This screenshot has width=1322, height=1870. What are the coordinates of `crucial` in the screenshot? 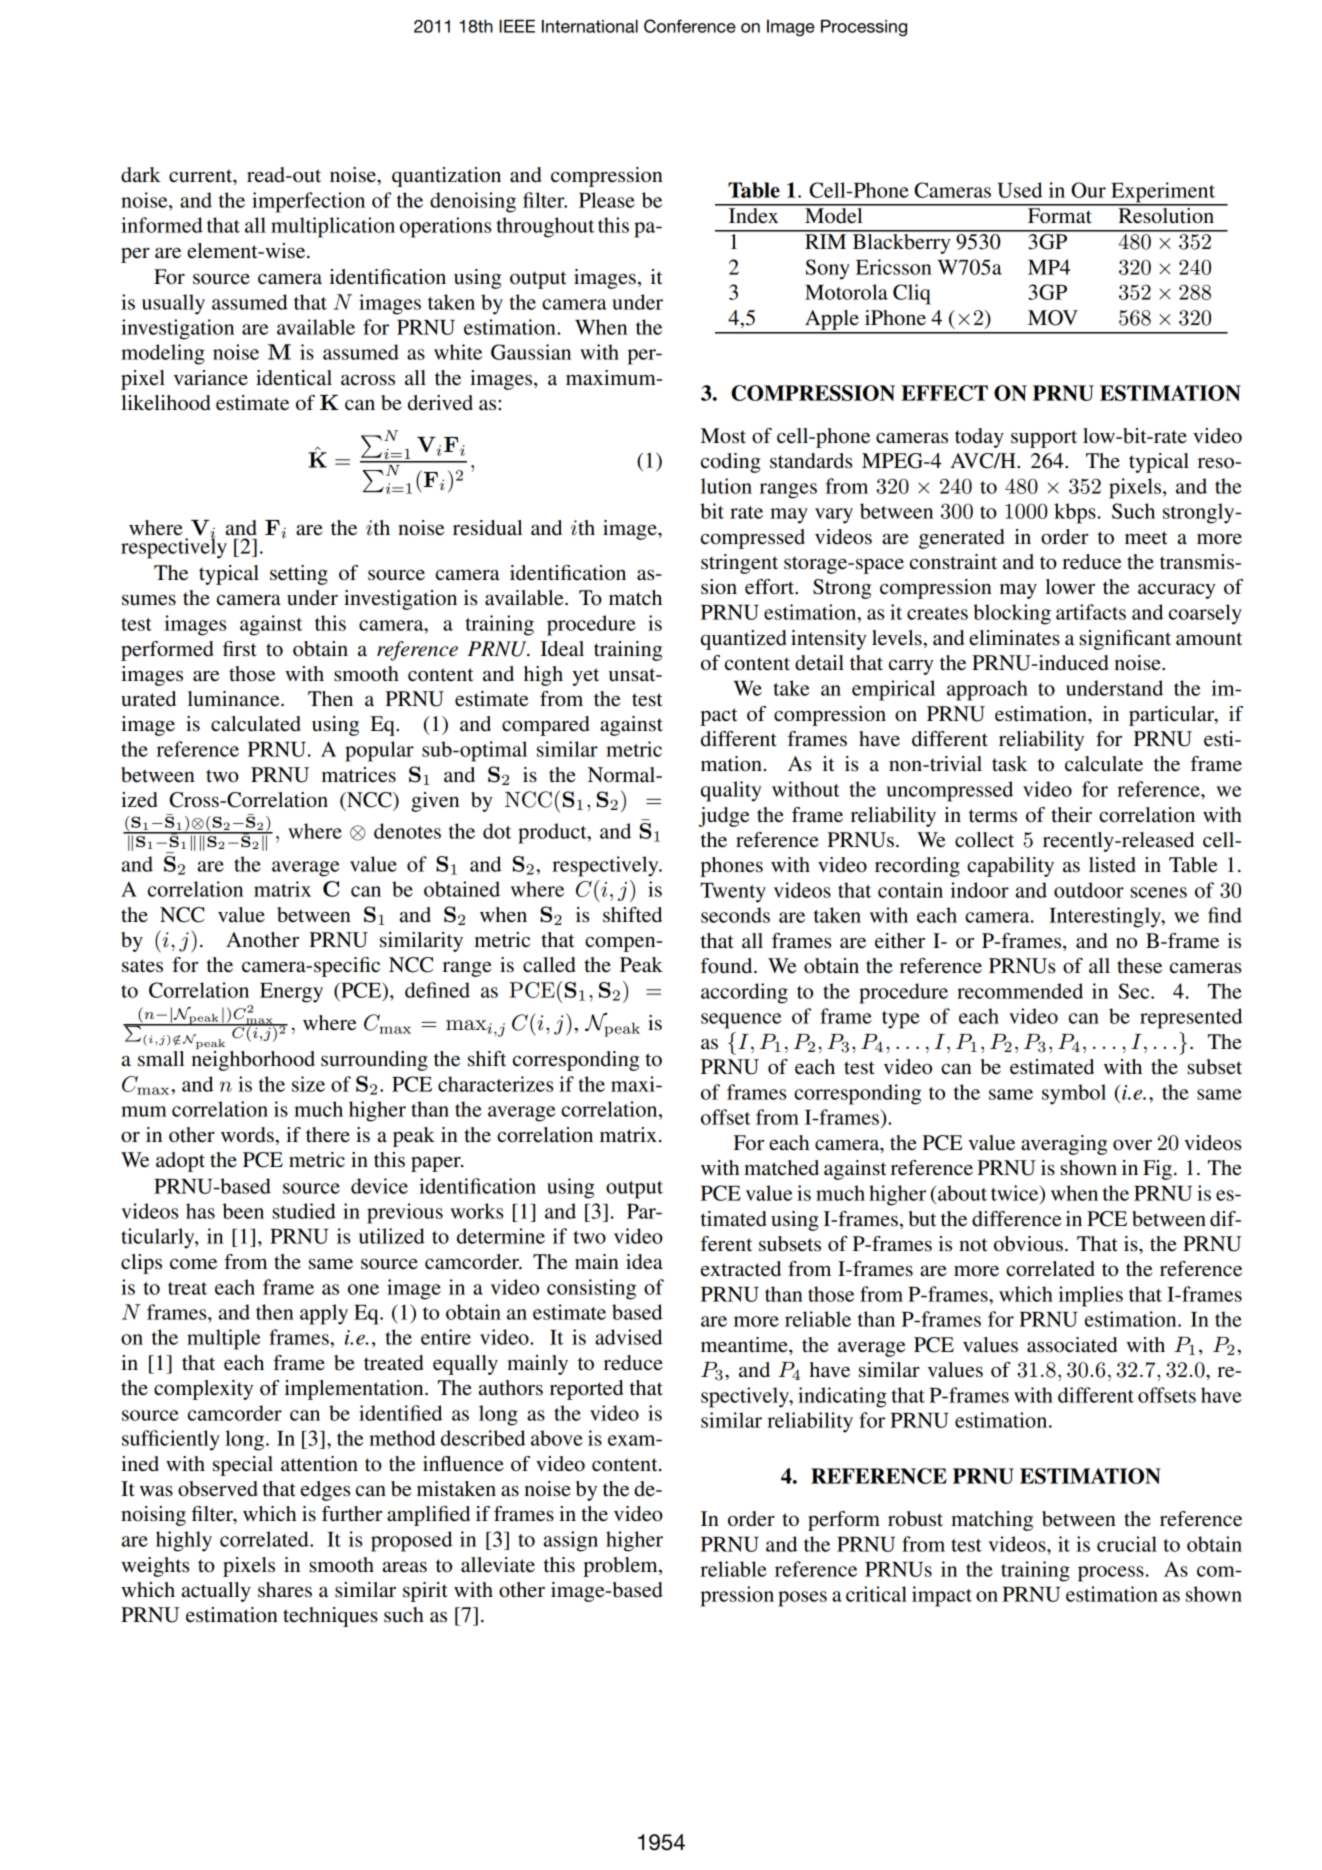 It's located at (1127, 1544).
